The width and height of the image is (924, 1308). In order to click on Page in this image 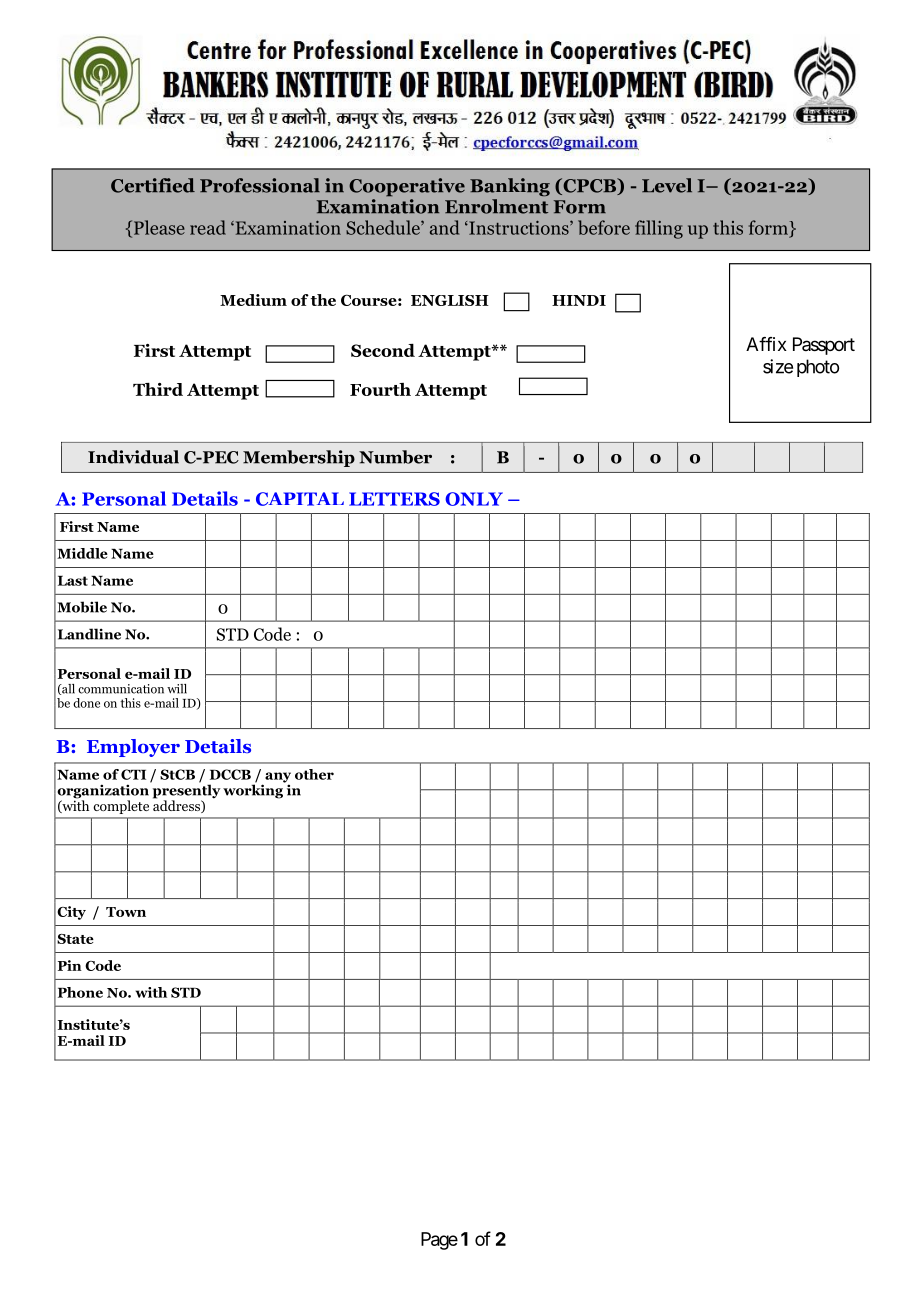, I will do `click(439, 1241)`.
